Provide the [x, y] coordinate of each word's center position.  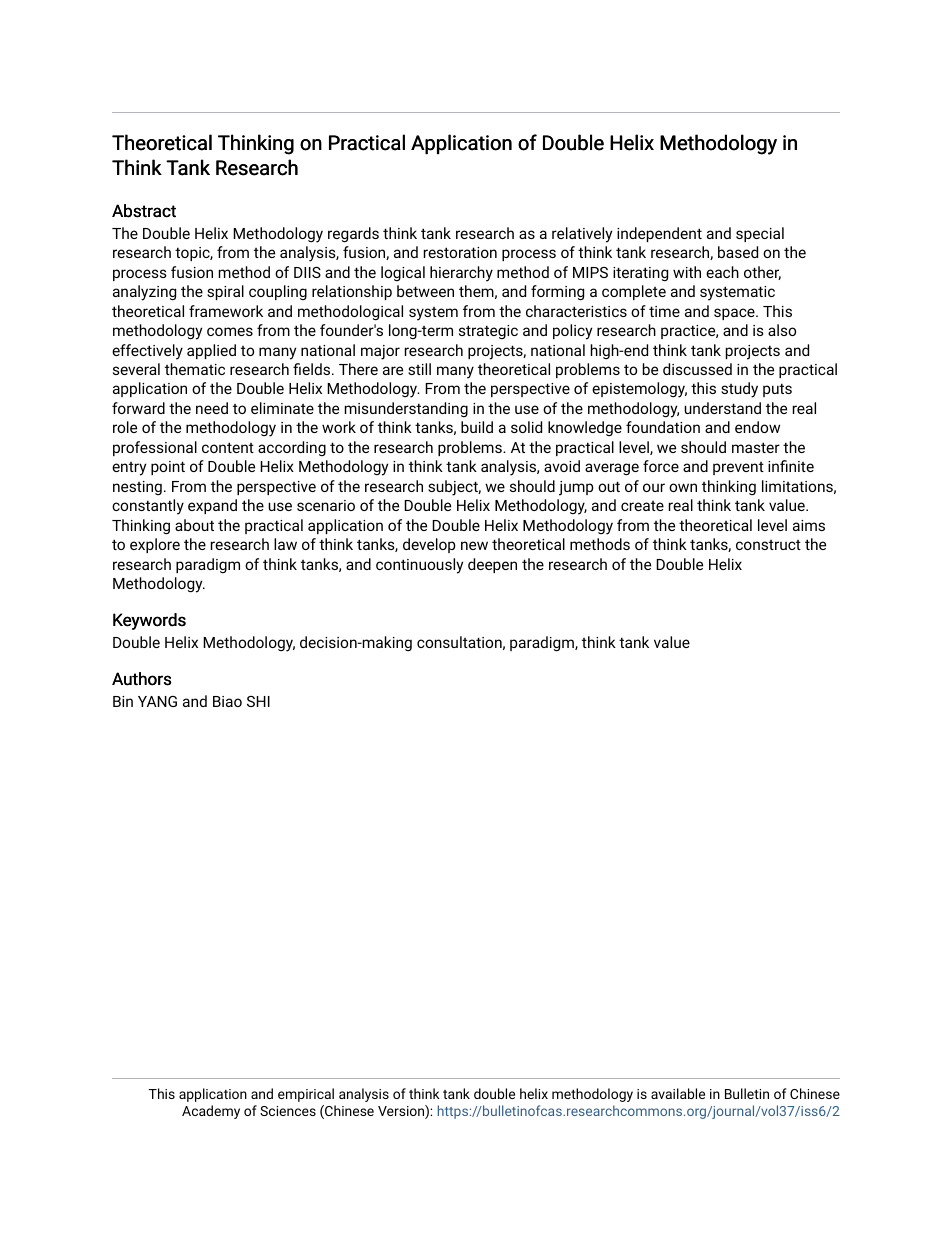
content [228, 447]
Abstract [144, 211]
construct [768, 545]
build [477, 427]
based [738, 252]
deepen [492, 565]
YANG [157, 701]
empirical [306, 1095]
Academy [211, 1112]
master [756, 447]
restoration [460, 252]
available [678, 1093]
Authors [141, 679]
